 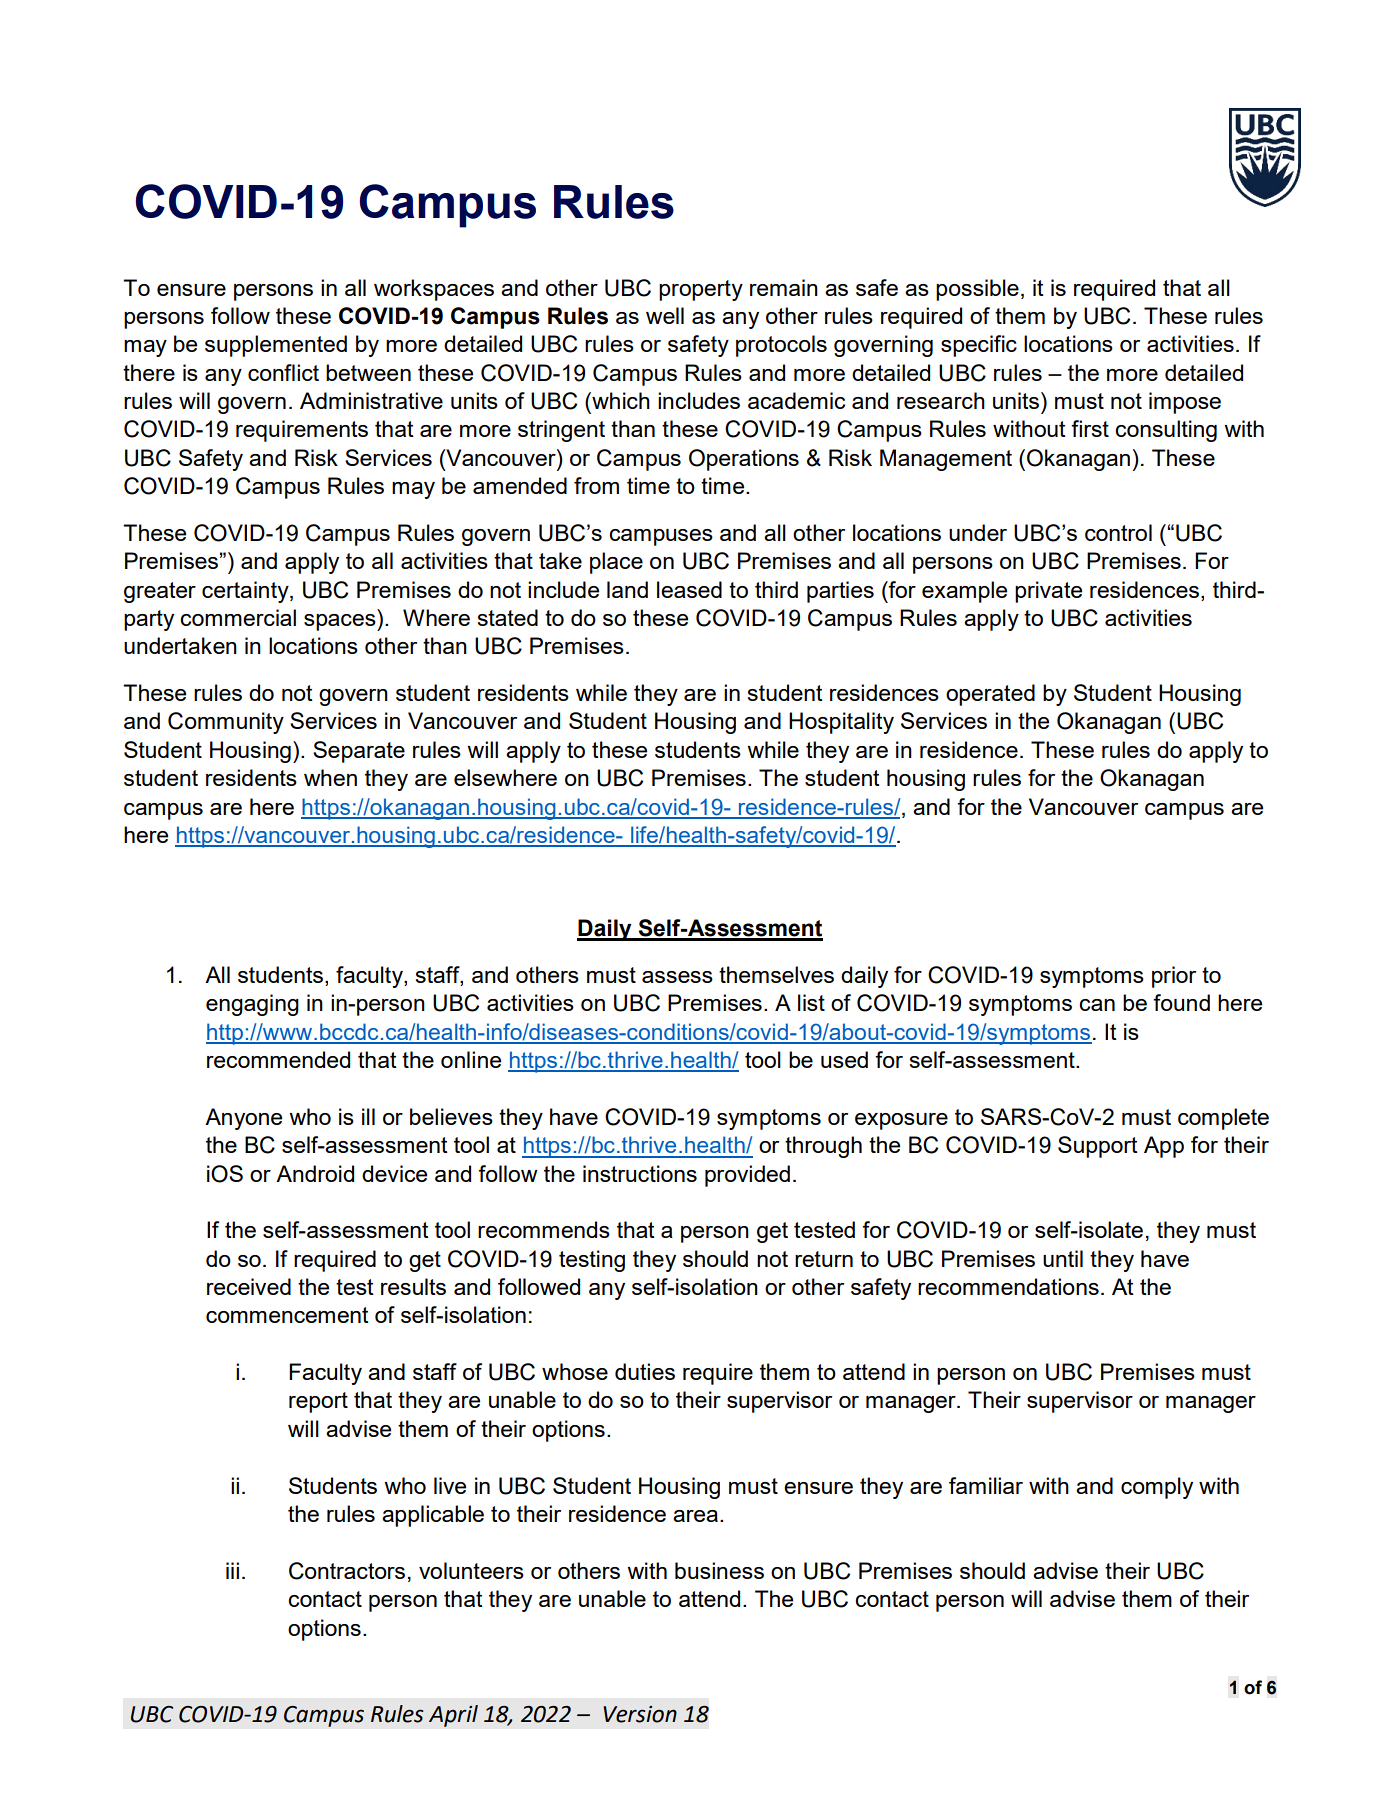 What do you see at coordinates (841, 723) in the screenshot?
I see `Hospitality` at bounding box center [841, 723].
